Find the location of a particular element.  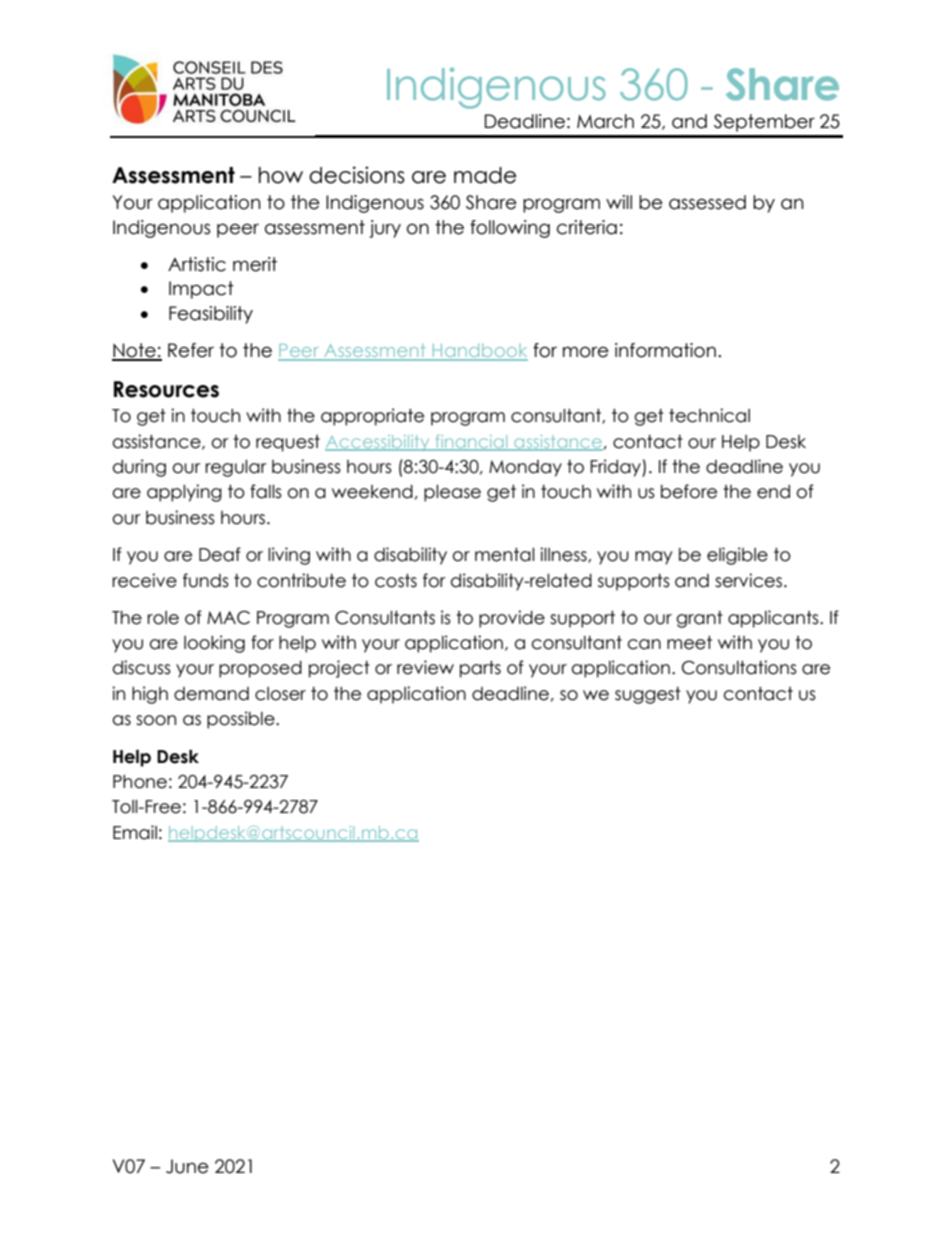

Consultations is located at coordinates (739, 667).
